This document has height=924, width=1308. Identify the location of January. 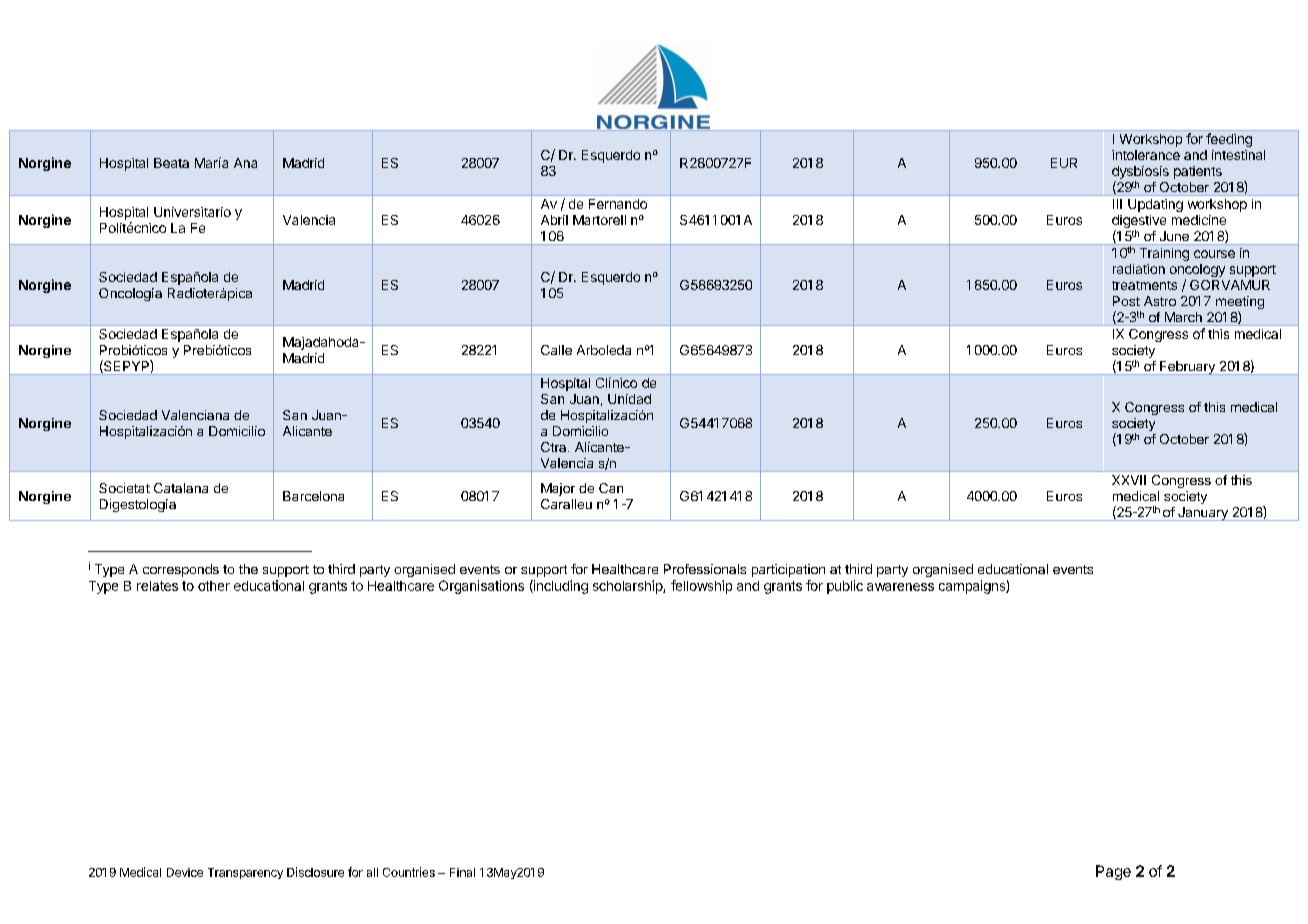
(1203, 514).
